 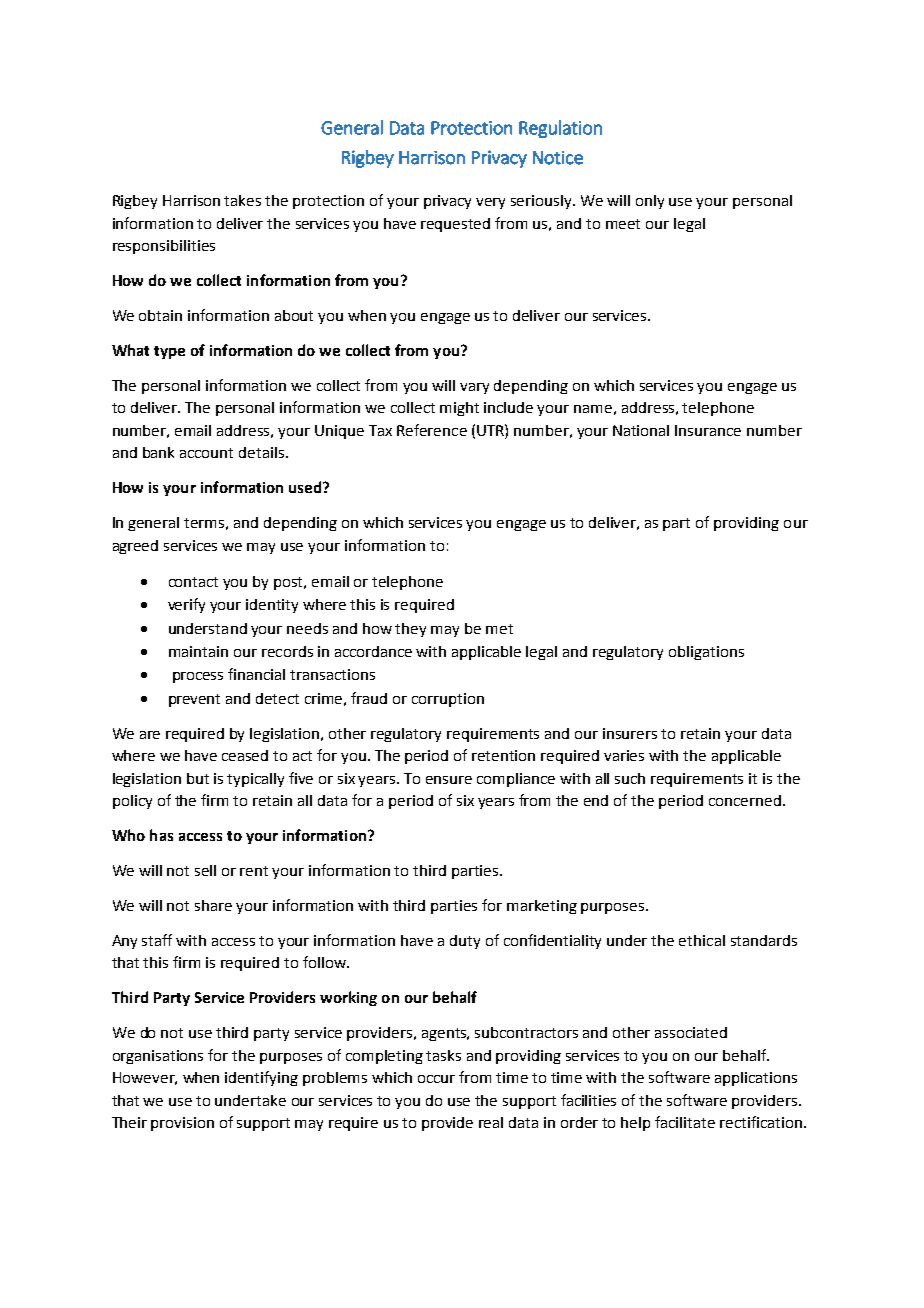 I want to click on provision, so click(x=182, y=1124).
